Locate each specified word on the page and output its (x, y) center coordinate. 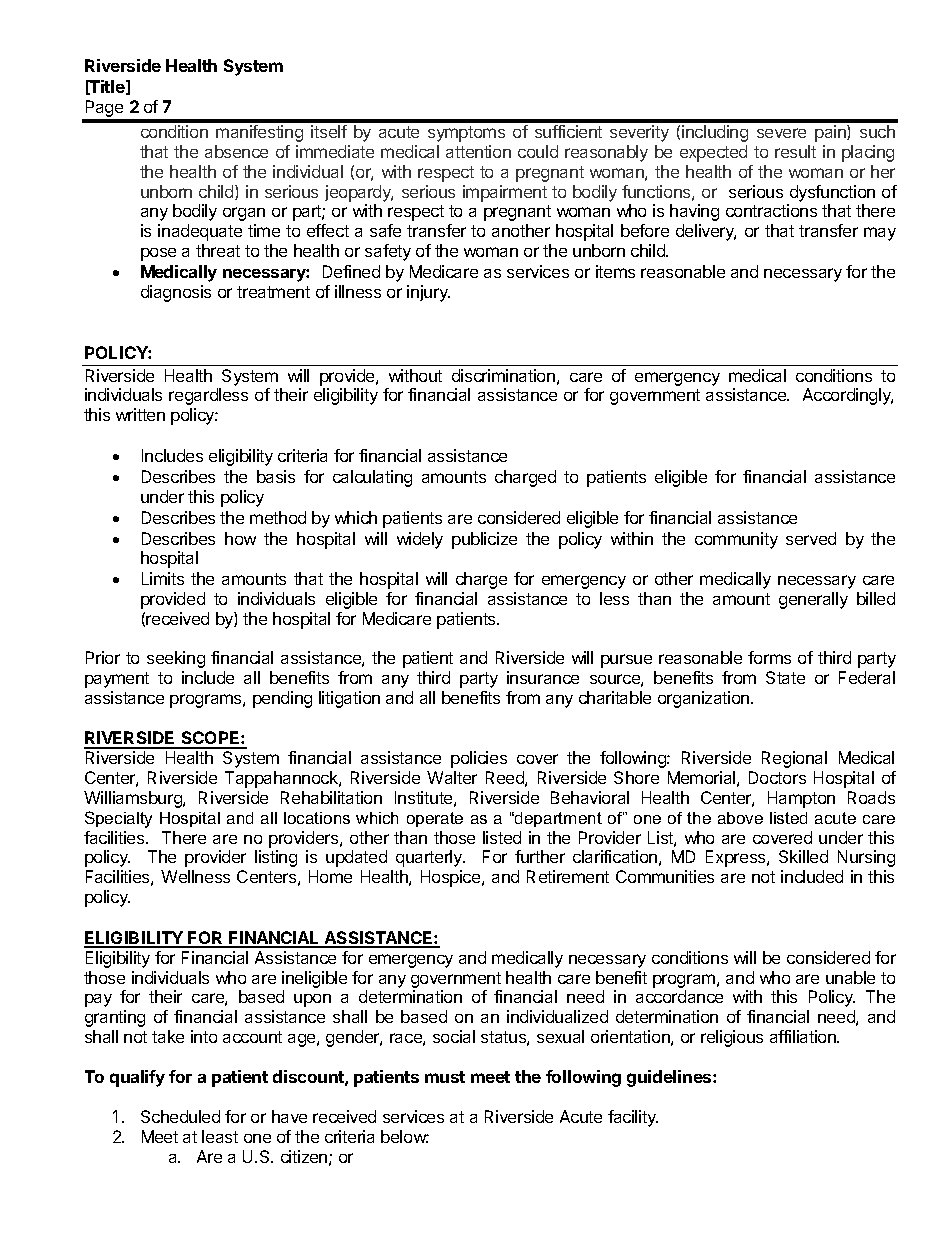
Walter (452, 777)
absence (236, 151)
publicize (484, 540)
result (795, 151)
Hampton (801, 799)
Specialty (118, 819)
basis (276, 476)
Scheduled (180, 1116)
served (811, 538)
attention (478, 151)
